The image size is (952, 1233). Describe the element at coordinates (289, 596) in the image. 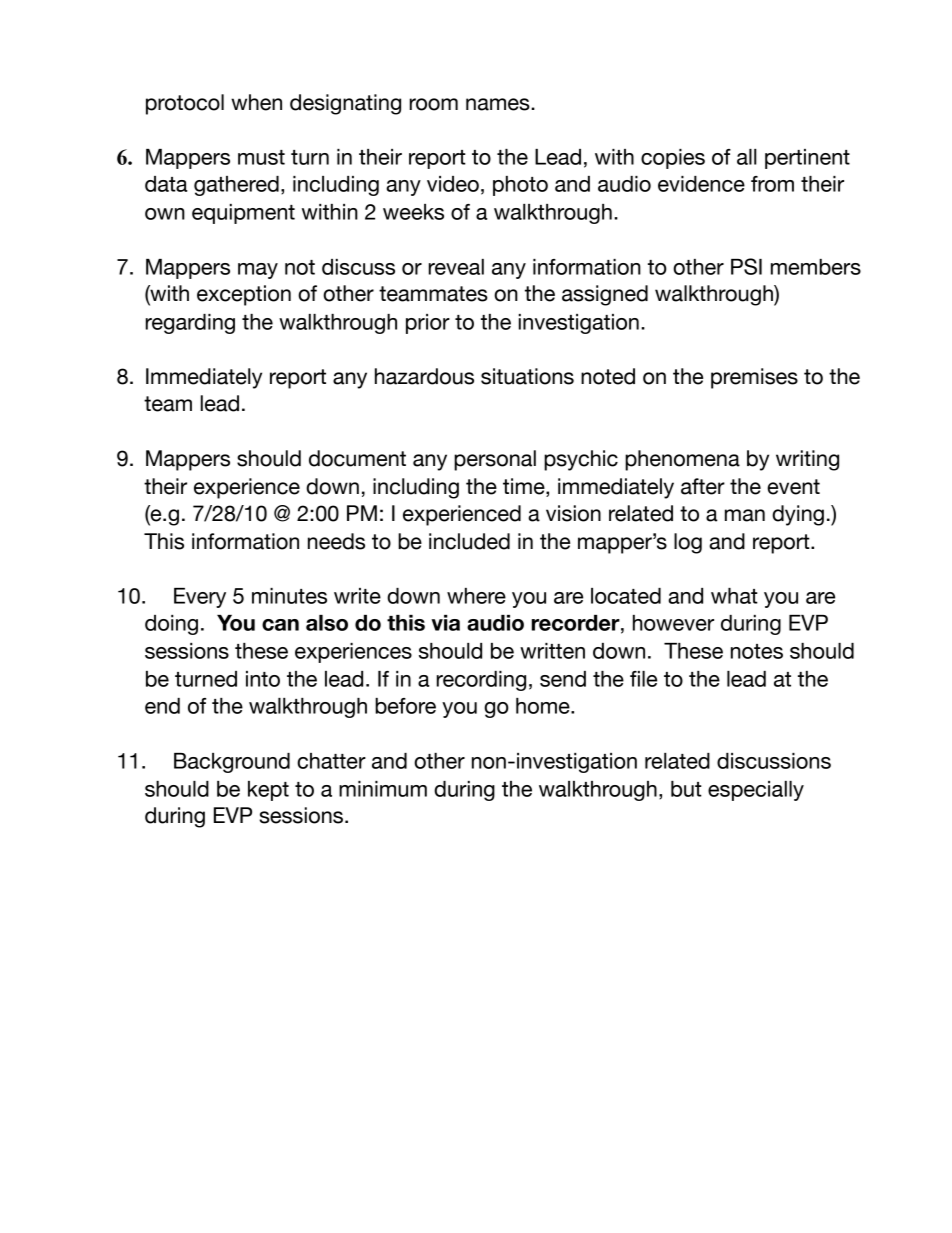

I see `minutes` at that location.
